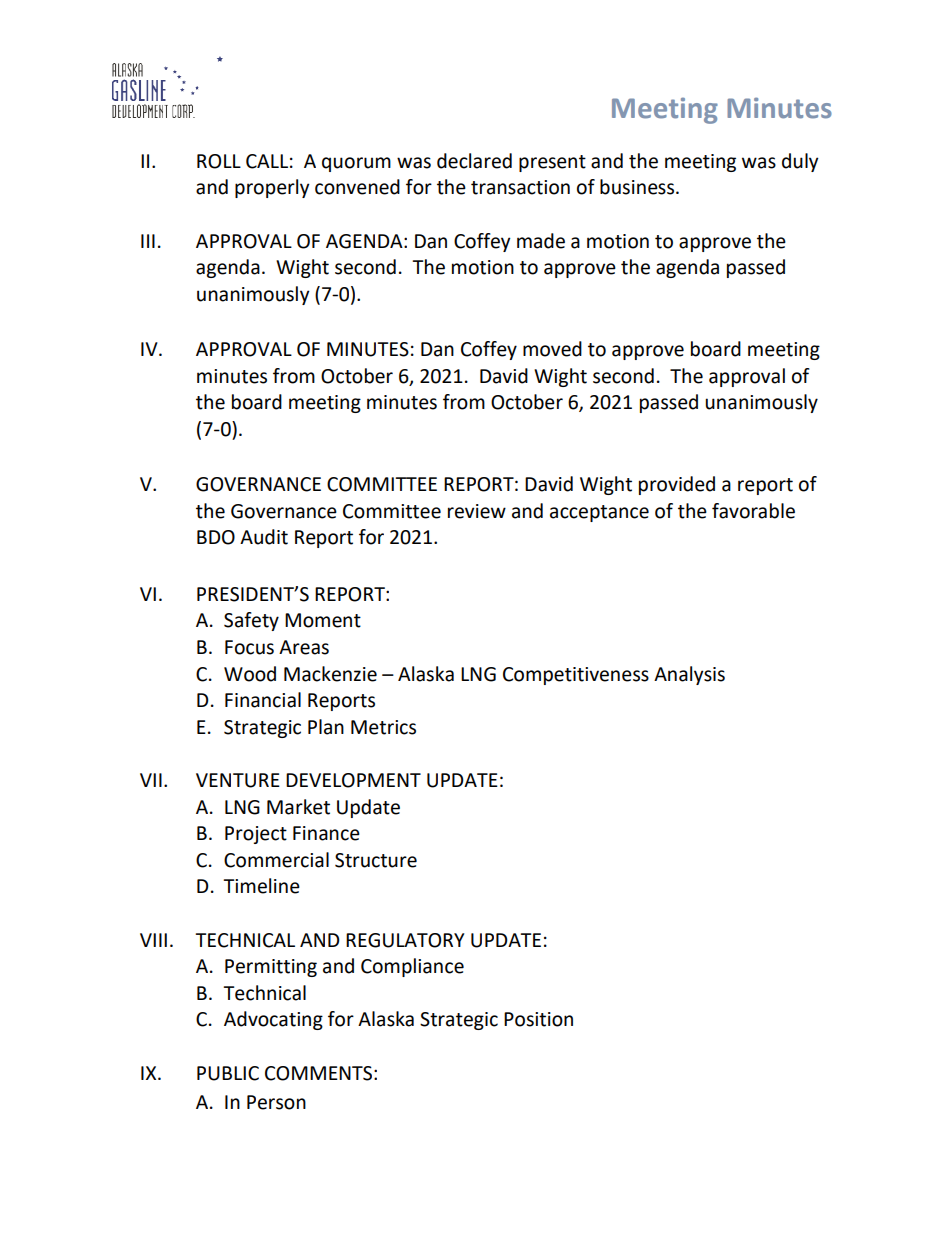 The height and width of the document is (1233, 952). Describe the element at coordinates (219, 161) in the document. I see `ROLL` at that location.
